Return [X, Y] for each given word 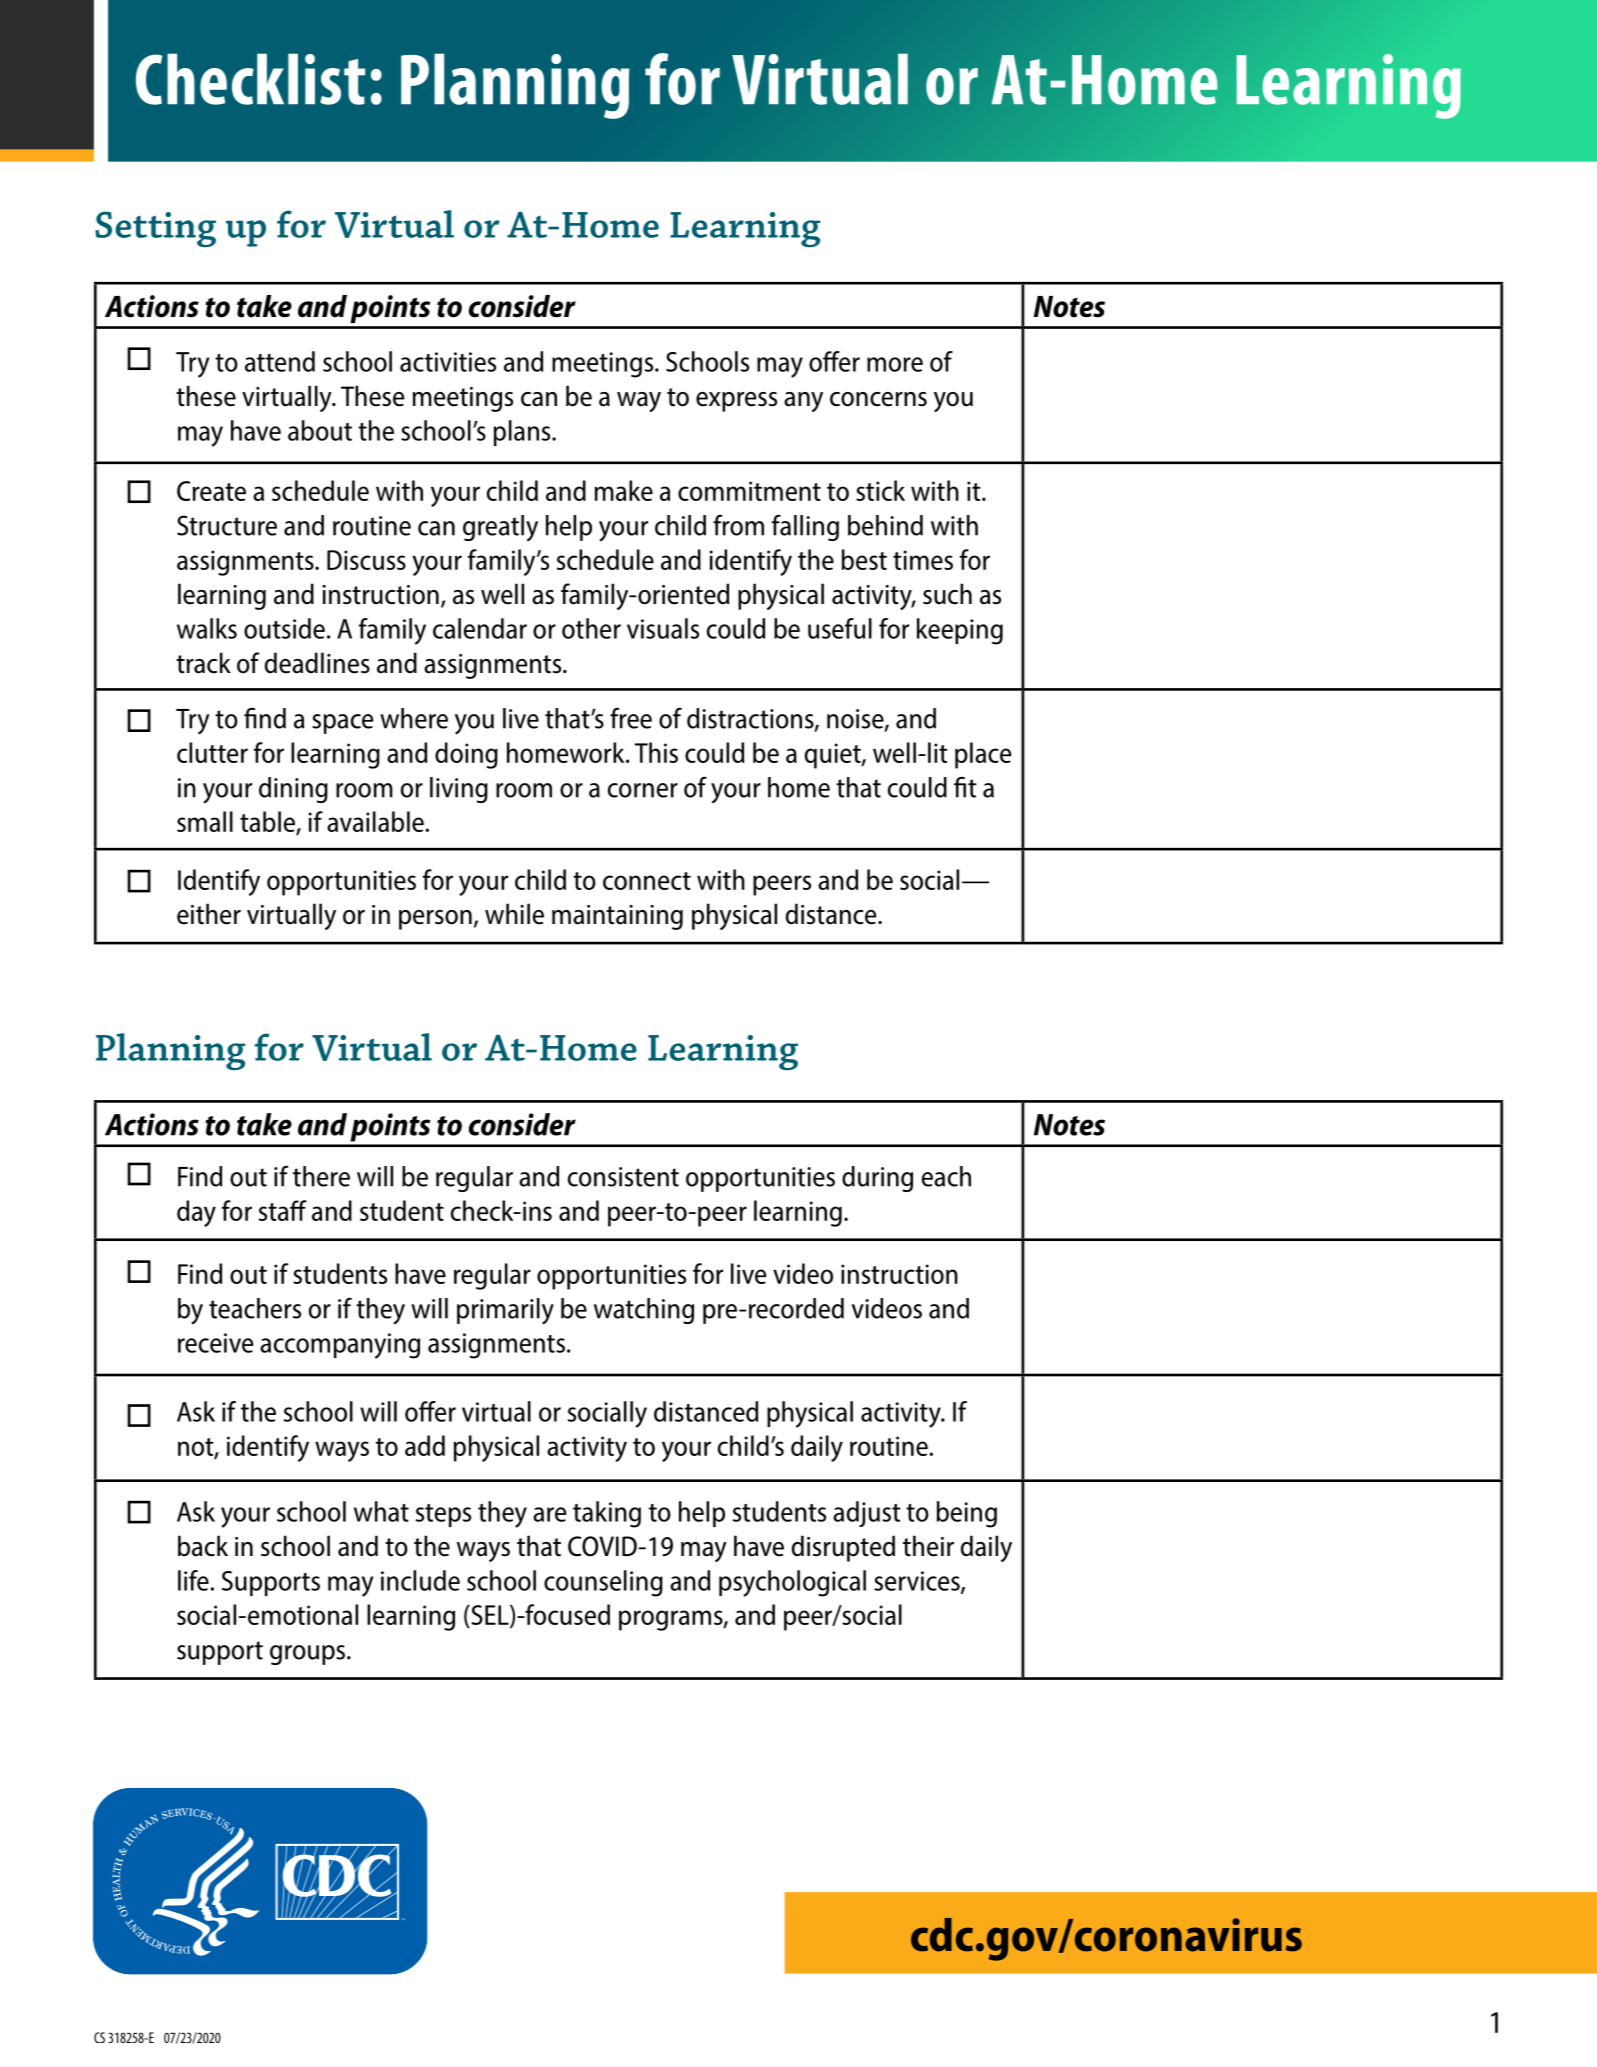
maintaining [617, 917]
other [591, 628]
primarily [505, 1311]
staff [283, 1210]
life [193, 1580]
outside [284, 628]
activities [448, 362]
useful [840, 628]
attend [280, 361]
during [877, 1179]
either [209, 914]
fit [965, 787]
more [895, 364]
